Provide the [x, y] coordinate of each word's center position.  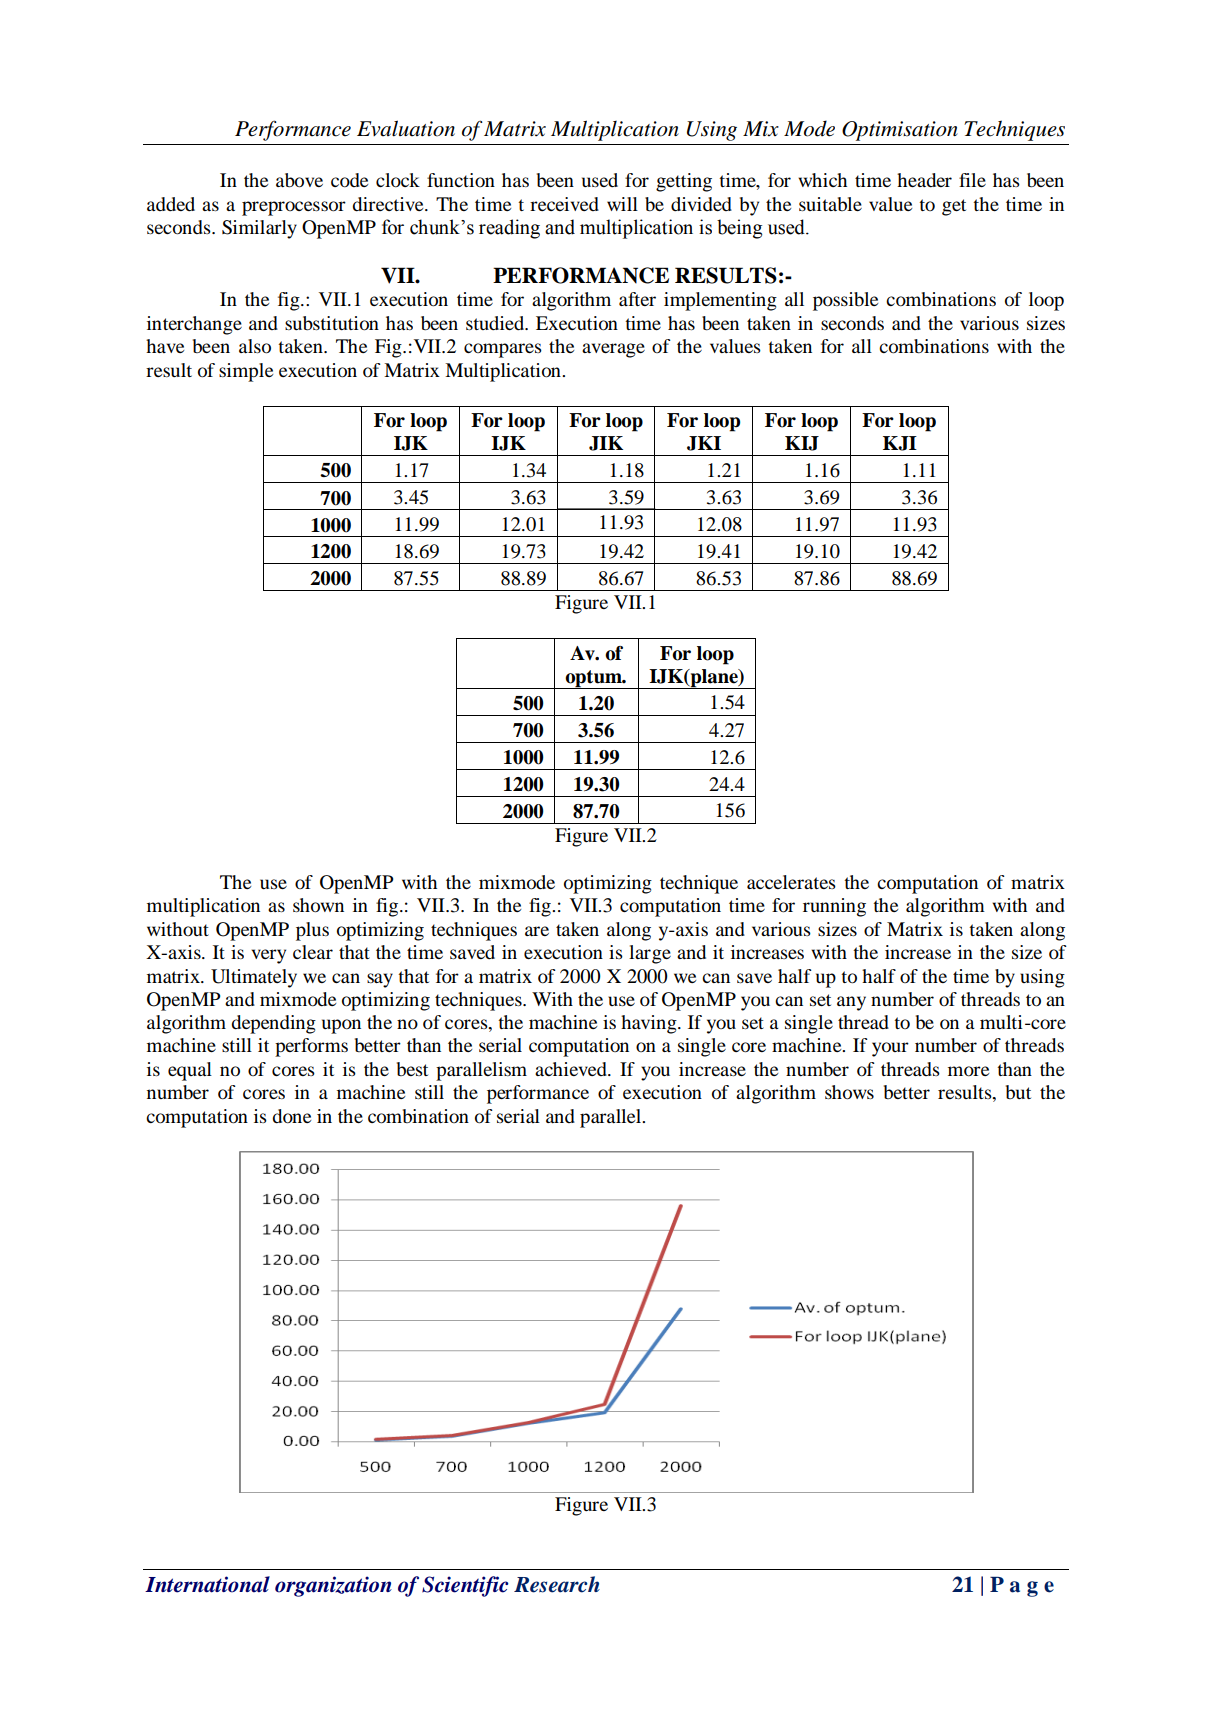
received [564, 204]
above [299, 180]
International [207, 1584]
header [924, 180]
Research [557, 1584]
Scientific [465, 1586]
